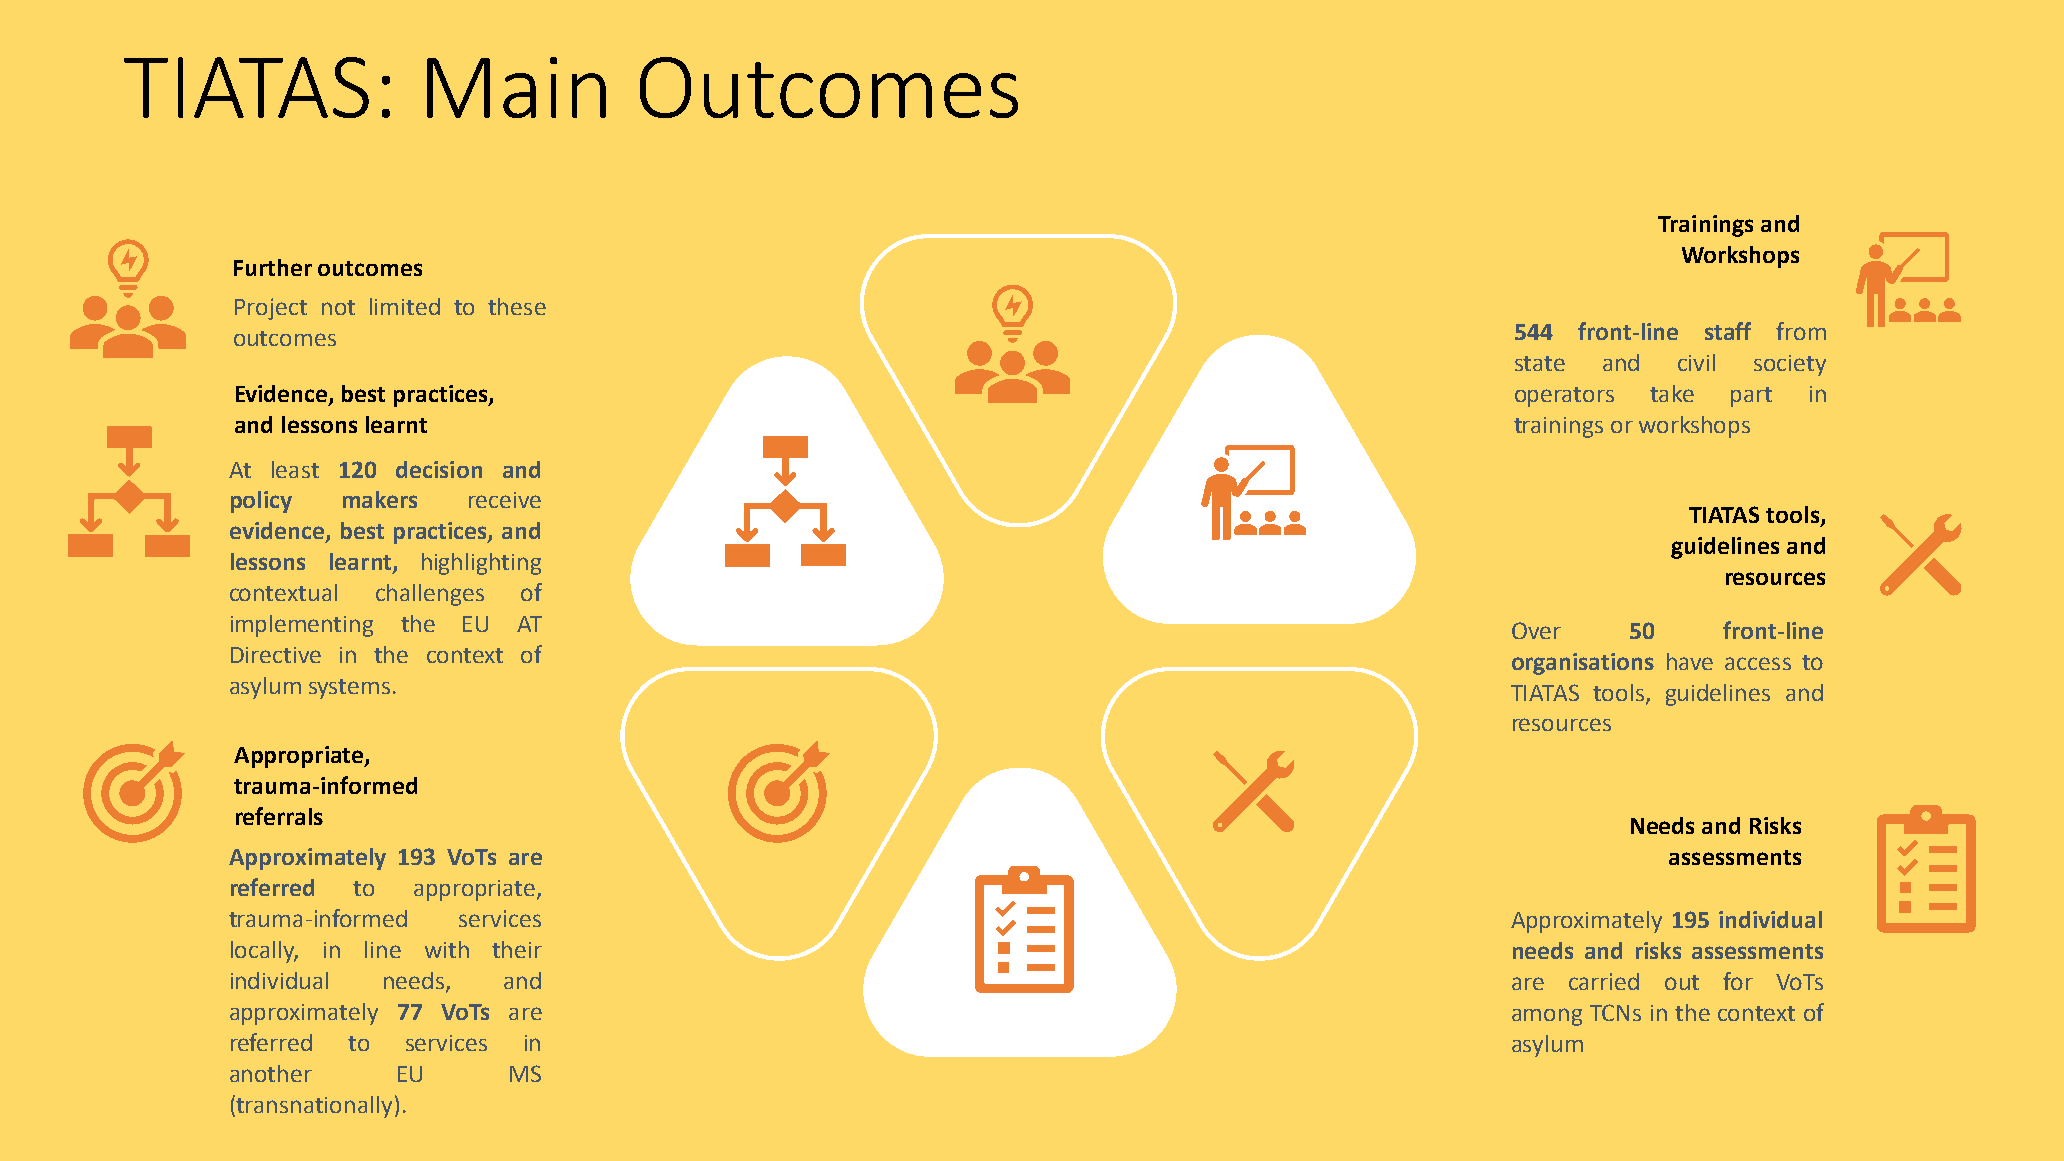  I want to click on civil, so click(1696, 362).
